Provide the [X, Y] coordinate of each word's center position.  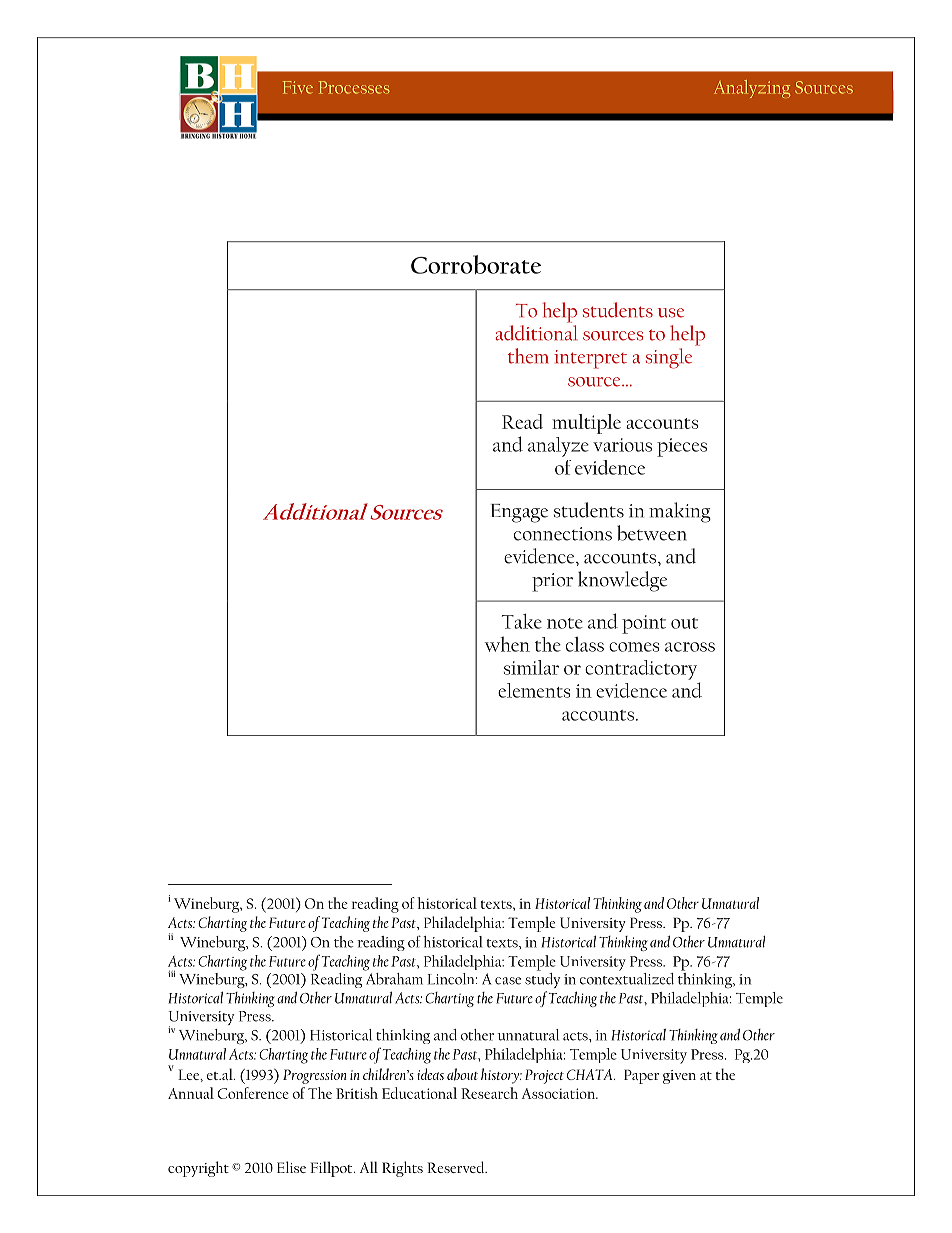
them [528, 356]
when [507, 644]
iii [171, 974]
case [508, 981]
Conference [253, 1093]
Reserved [457, 1167]
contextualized [627, 977]
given [679, 1077]
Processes [354, 87]
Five [298, 87]
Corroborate [476, 264]
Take [522, 621]
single [669, 358]
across [690, 647]
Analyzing [752, 89]
